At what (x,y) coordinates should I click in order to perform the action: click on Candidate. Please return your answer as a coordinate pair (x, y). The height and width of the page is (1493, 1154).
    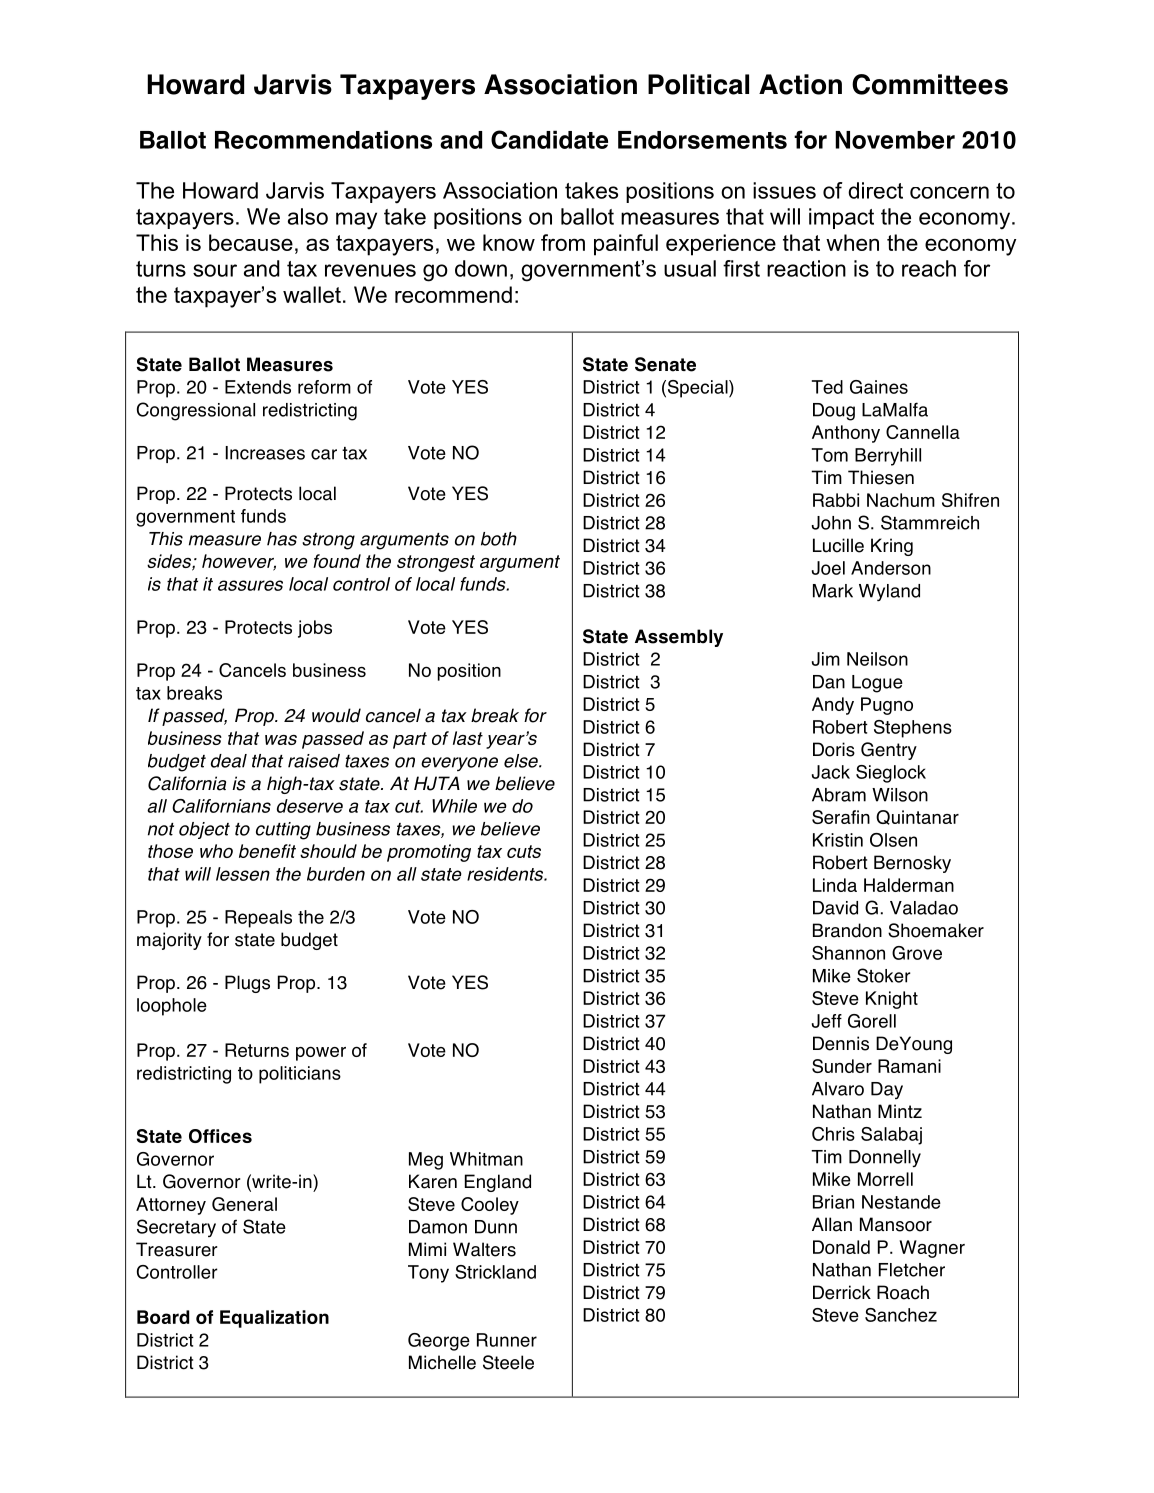
    Looking at the image, I should click on (549, 139).
